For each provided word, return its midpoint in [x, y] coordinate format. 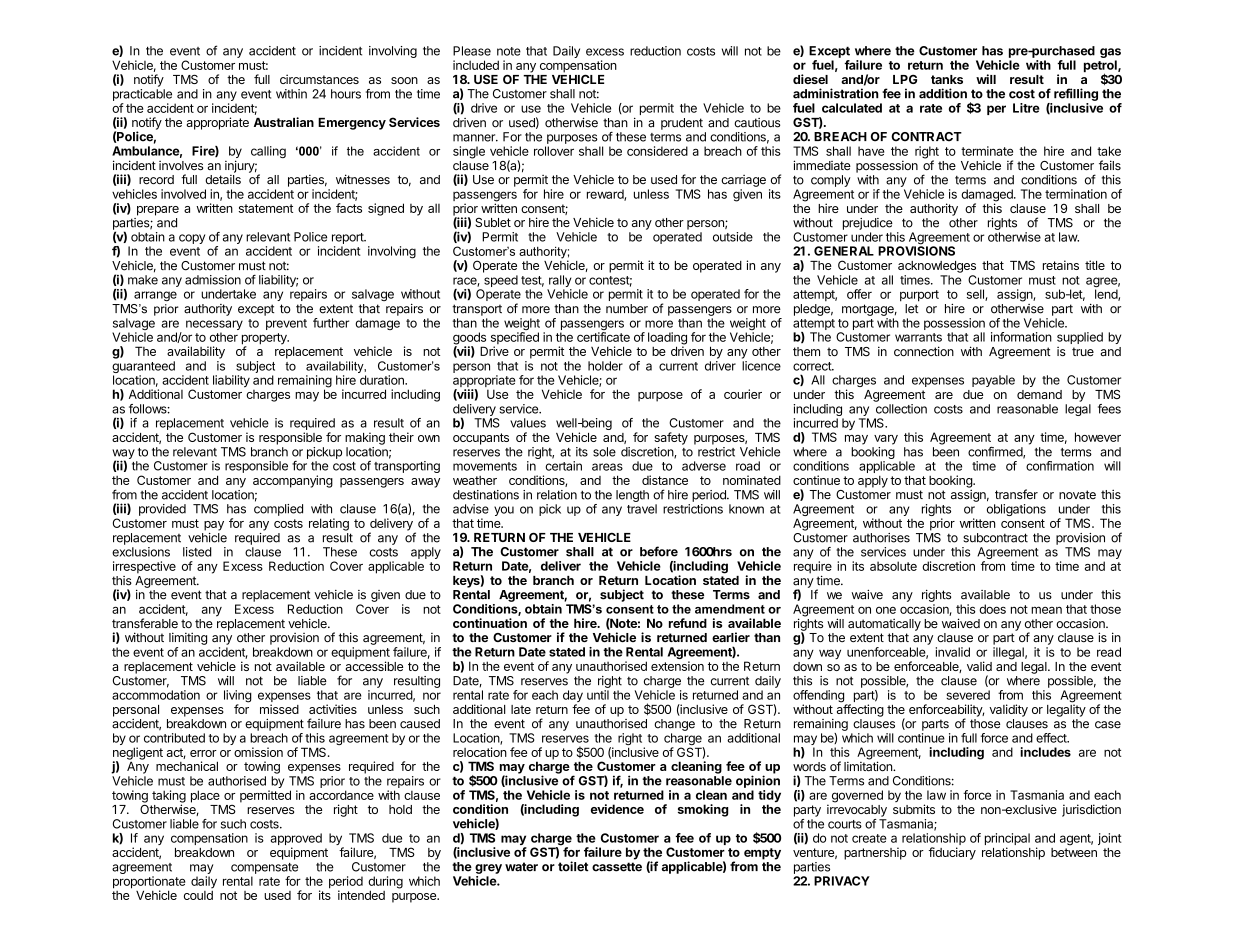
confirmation [1060, 466]
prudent [682, 124]
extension [677, 666]
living [238, 697]
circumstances [319, 79]
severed [968, 695]
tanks [947, 79]
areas [607, 467]
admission [213, 280]
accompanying [293, 481]
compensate [264, 868]
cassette [617, 867]
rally [559, 282]
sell [976, 295]
